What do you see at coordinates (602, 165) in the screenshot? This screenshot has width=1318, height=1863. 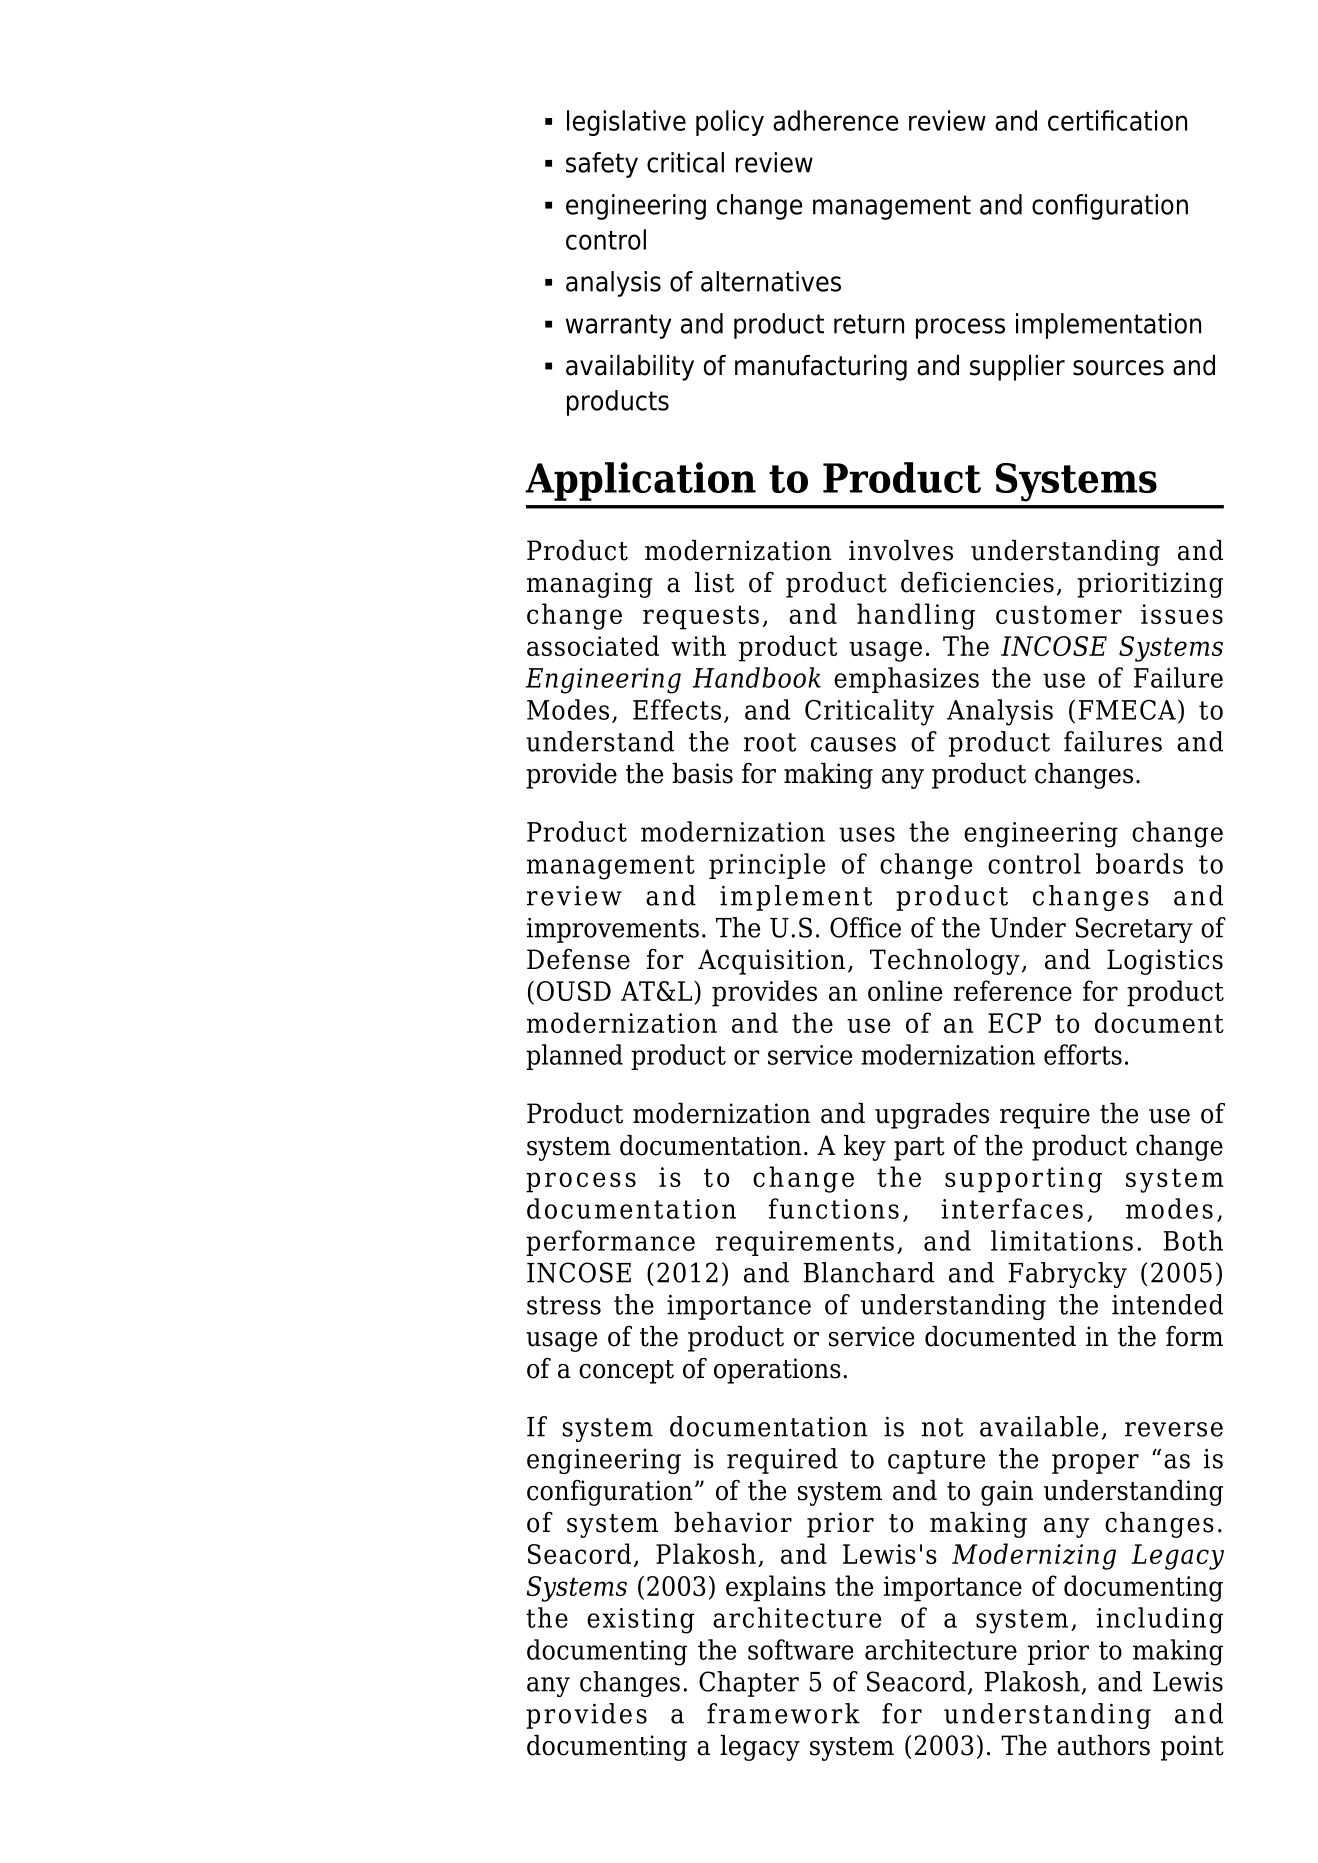 I see `safety` at bounding box center [602, 165].
